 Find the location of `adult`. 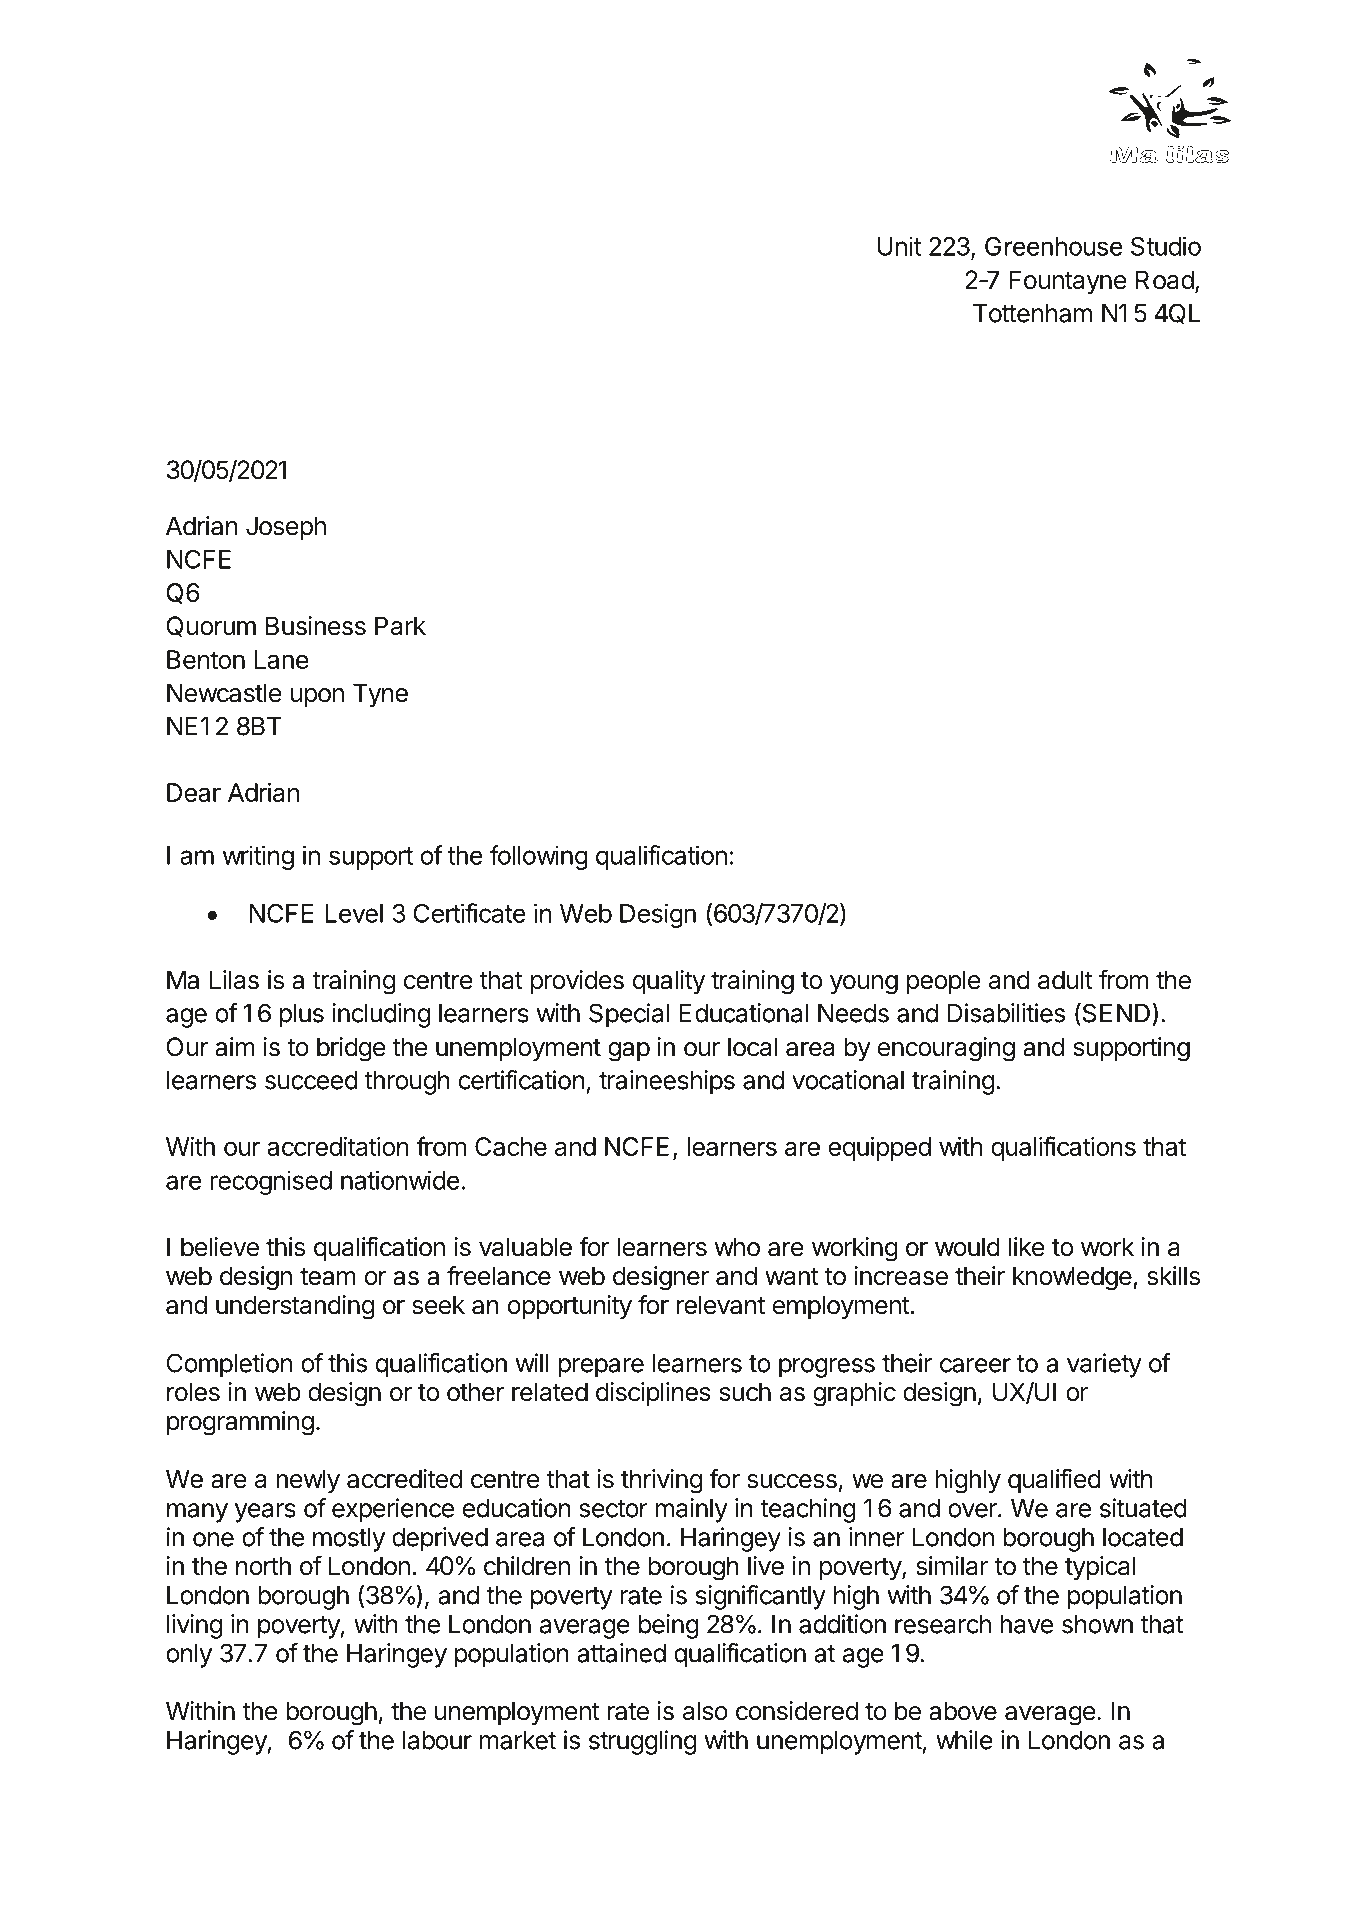

adult is located at coordinates (1065, 980).
